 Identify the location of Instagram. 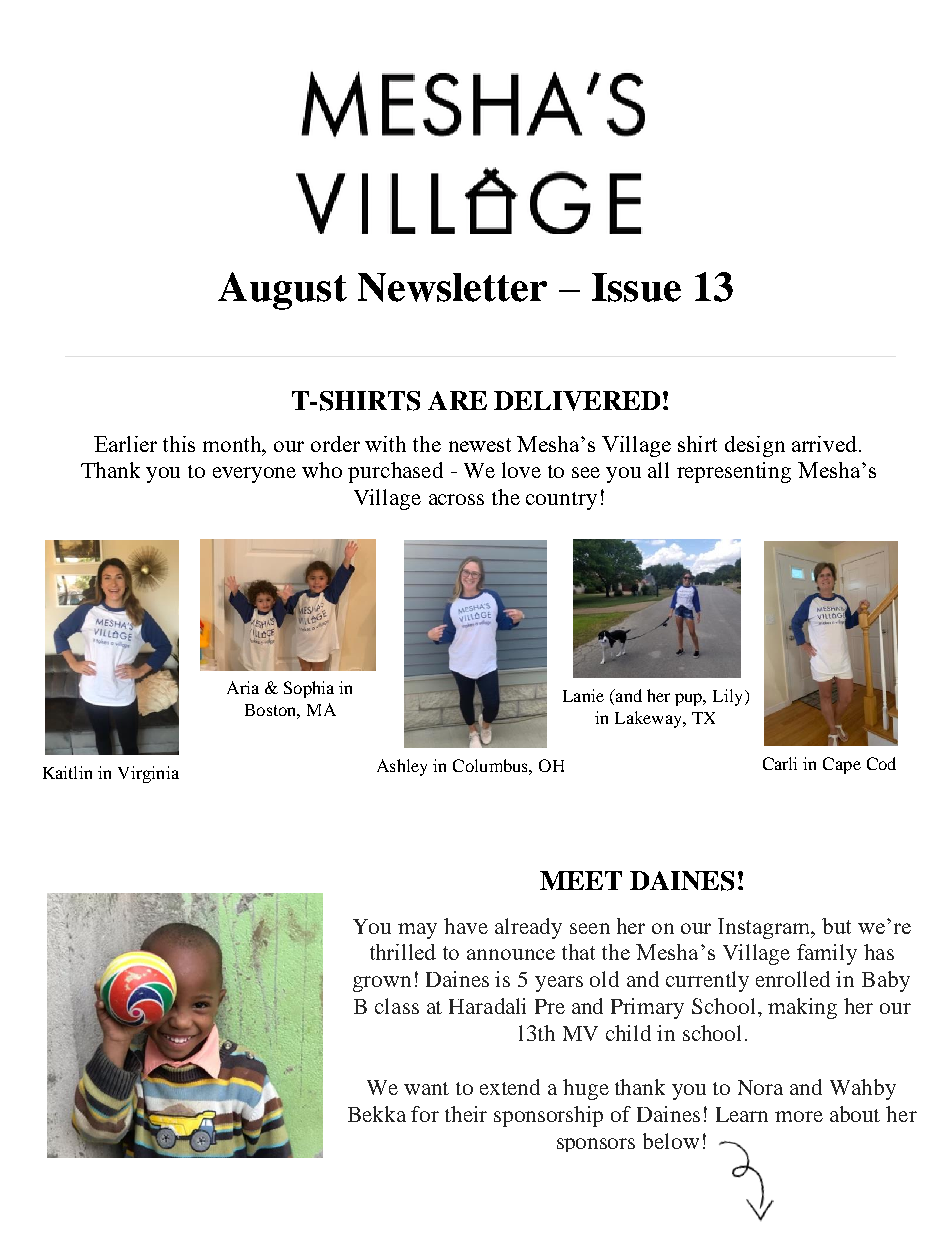
(766, 928).
